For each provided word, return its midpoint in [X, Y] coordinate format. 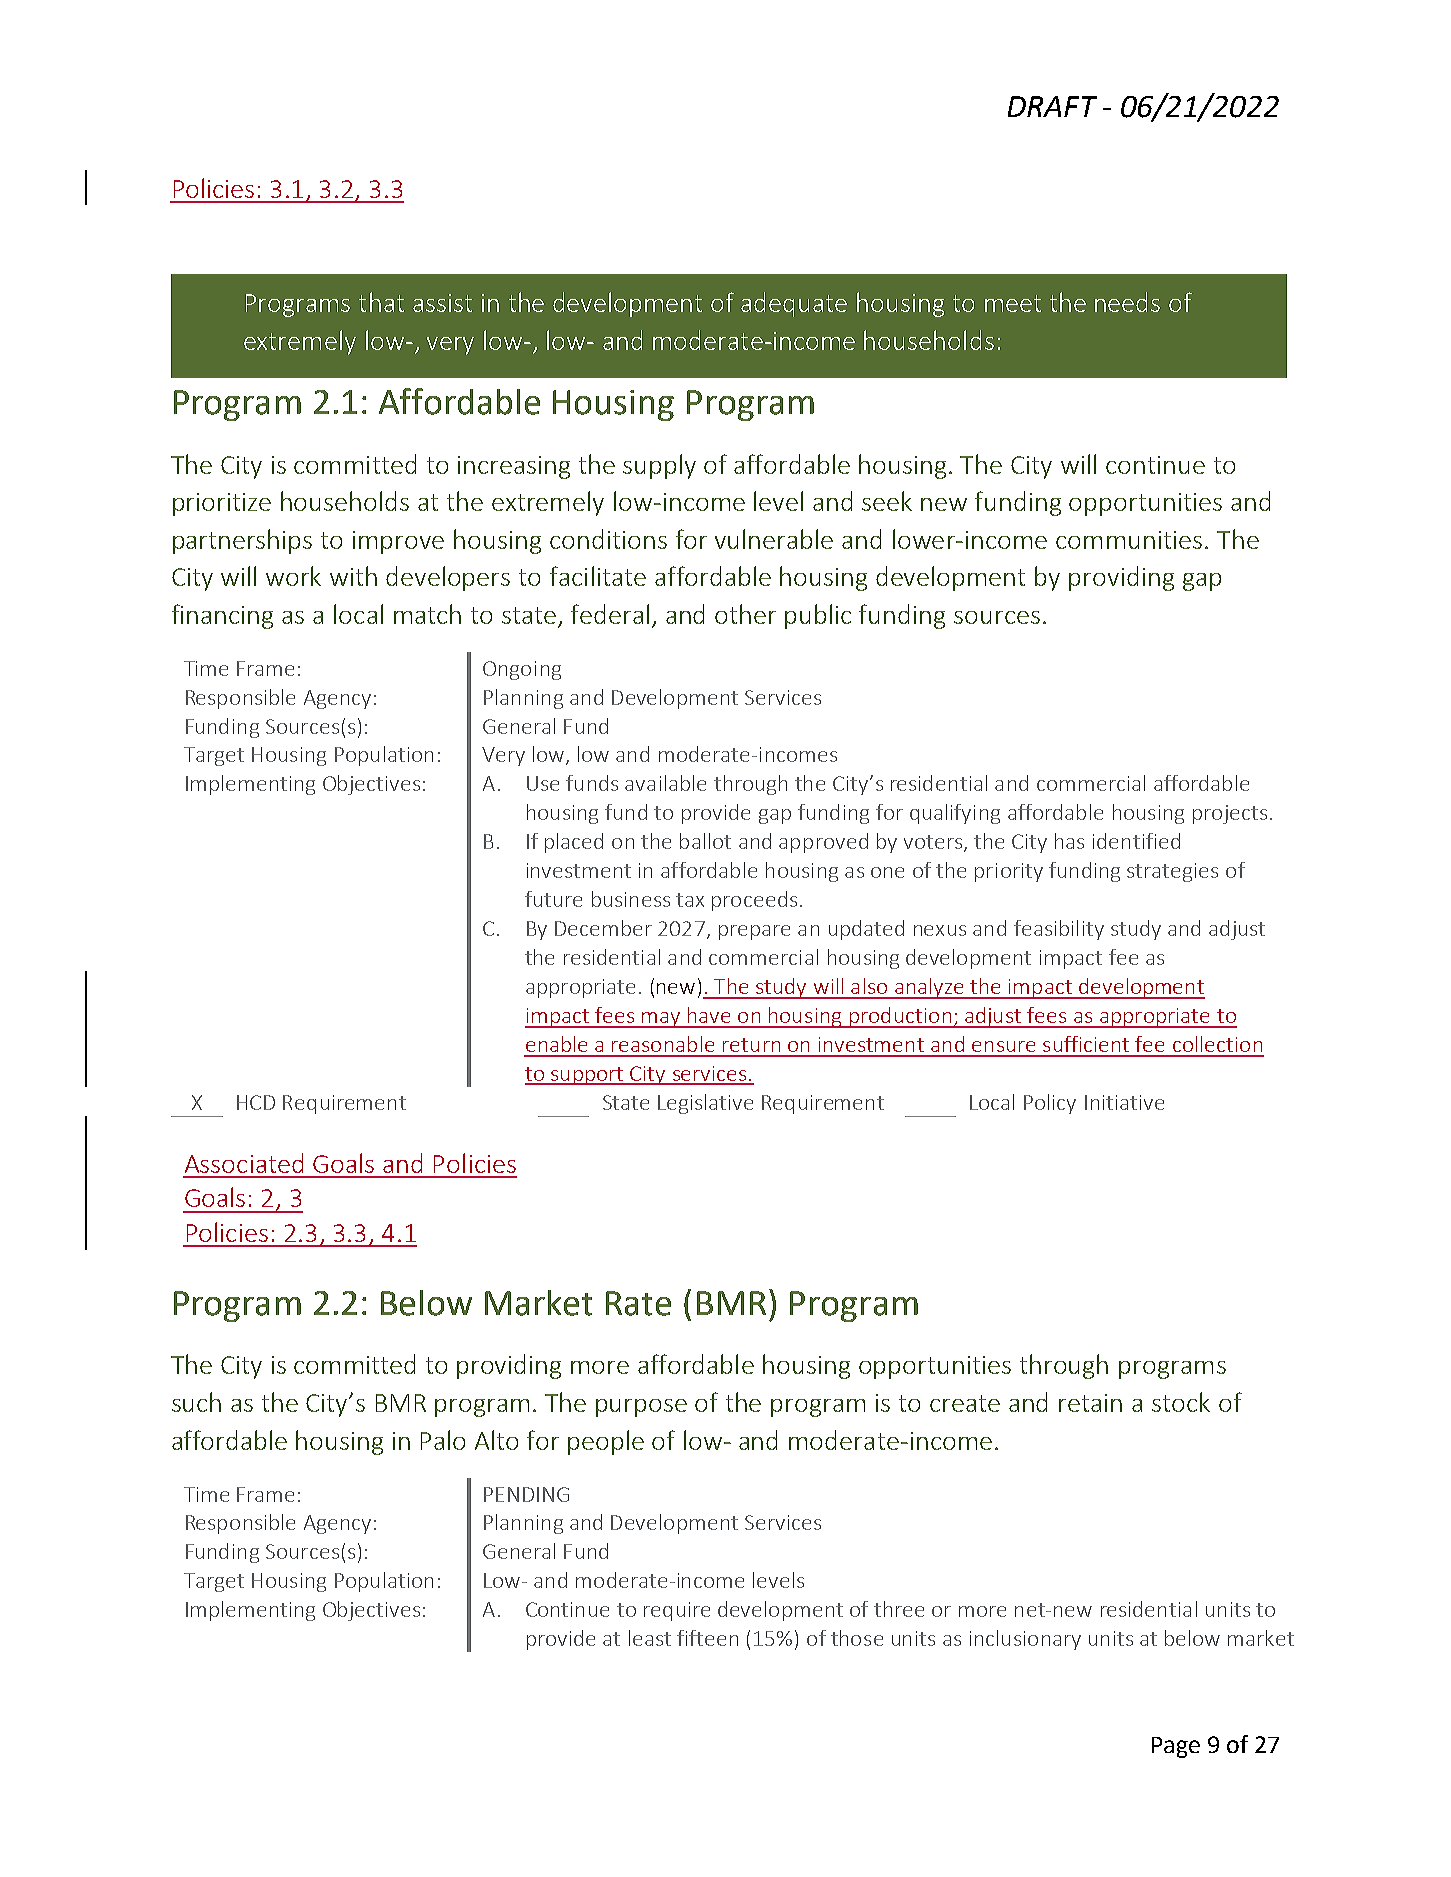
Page [1176, 1747]
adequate [794, 304]
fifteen [707, 1638]
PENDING [526, 1494]
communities [1129, 540]
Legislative [705, 1104]
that [381, 302]
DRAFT [1052, 106]
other [745, 614]
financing [222, 616]
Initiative [1124, 1102]
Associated [244, 1163]
